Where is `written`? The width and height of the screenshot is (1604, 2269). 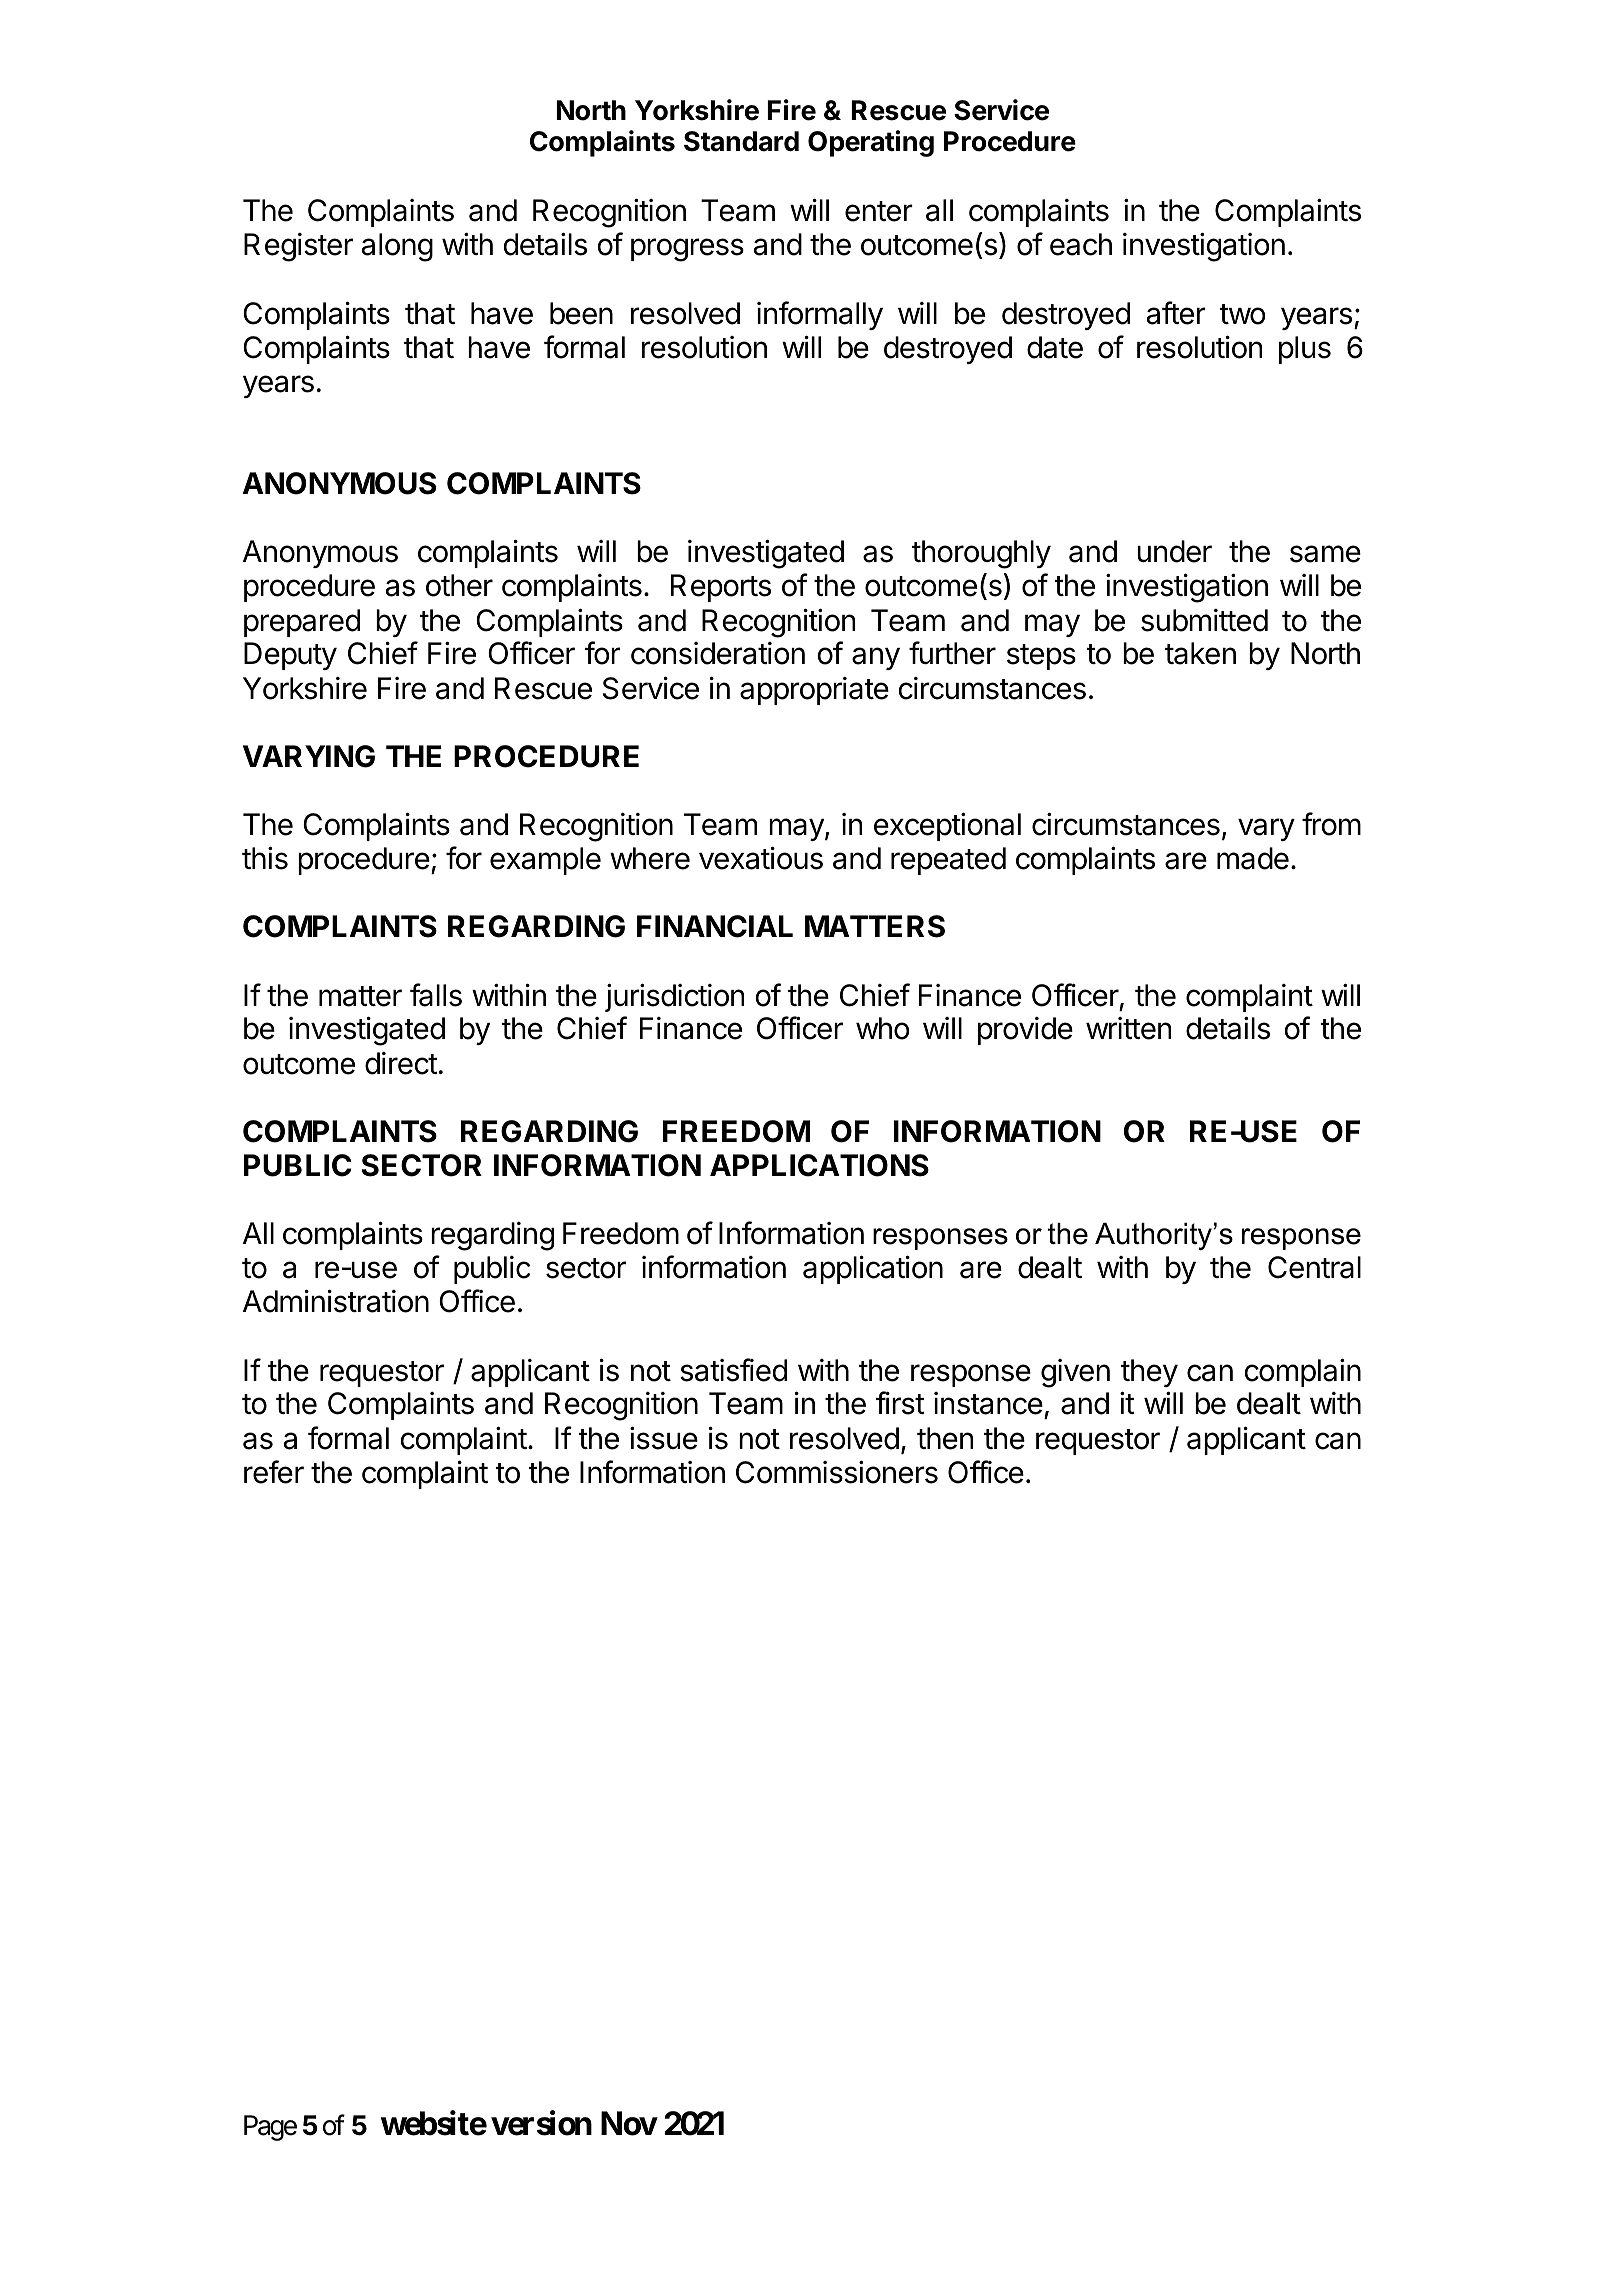
written is located at coordinates (1128, 1028).
